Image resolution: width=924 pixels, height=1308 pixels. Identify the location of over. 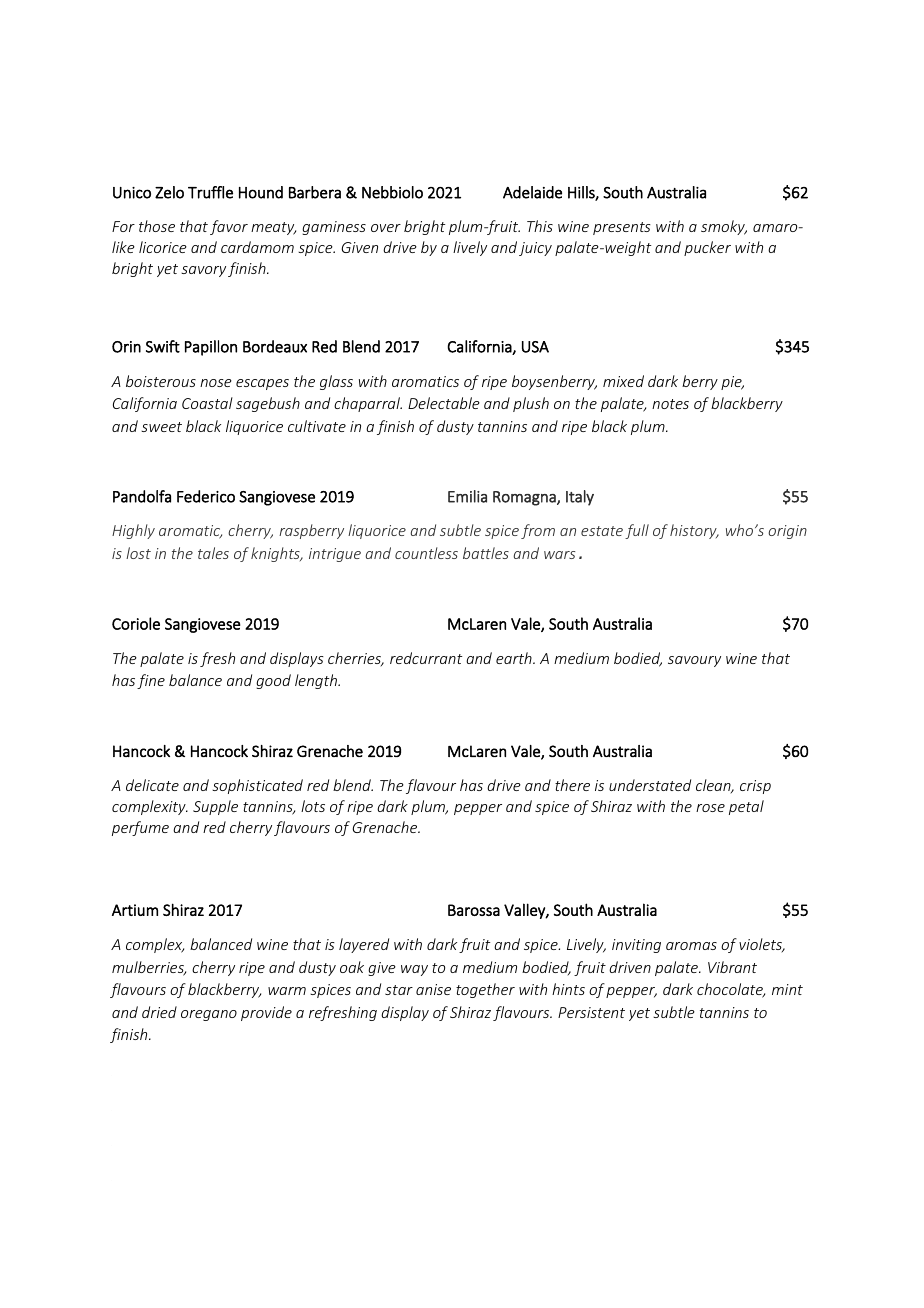
(386, 228).
